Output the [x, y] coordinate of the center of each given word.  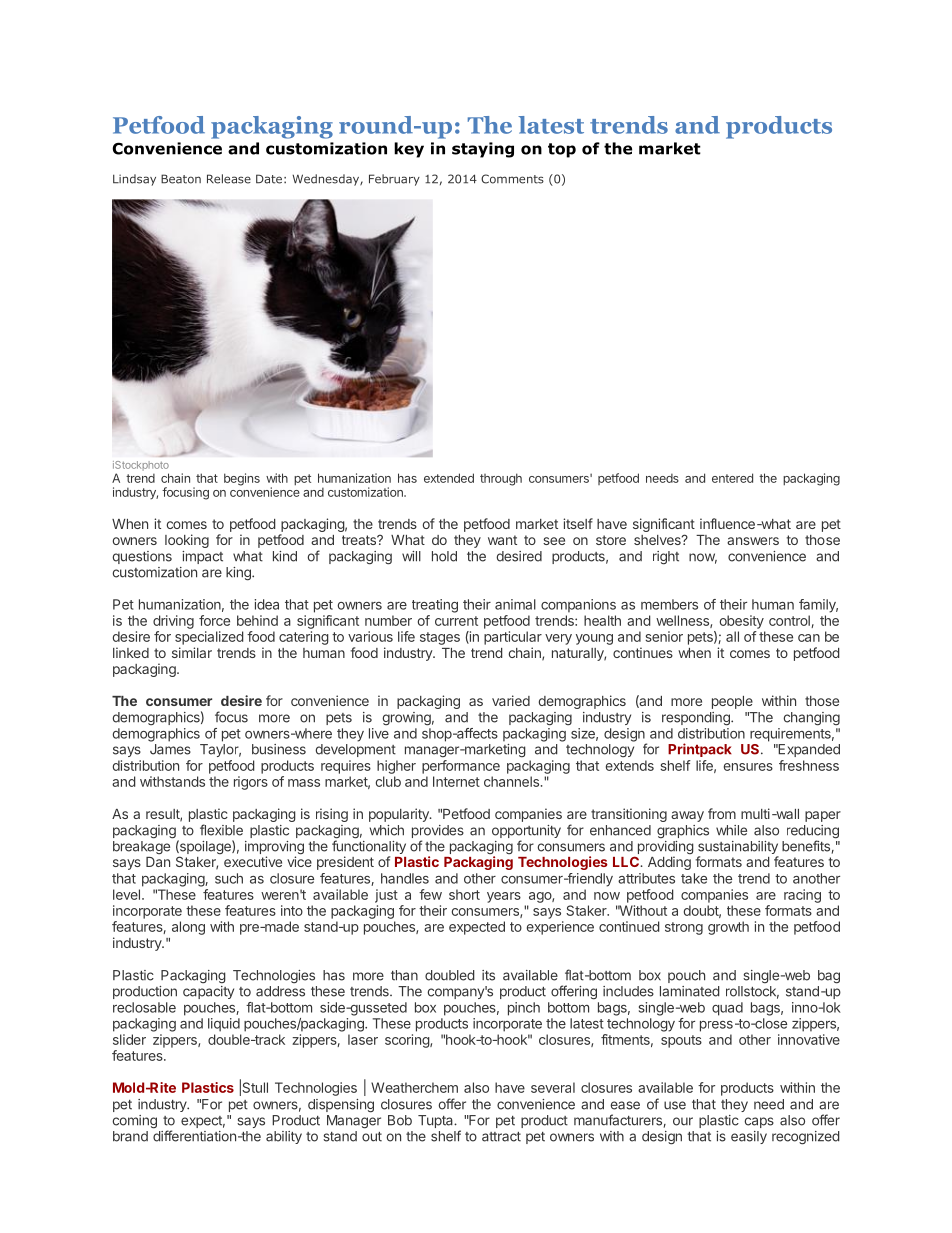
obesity [742, 622]
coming [134, 1122]
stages [440, 638]
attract [501, 1137]
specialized [209, 638]
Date [269, 179]
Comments [512, 179]
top [562, 150]
